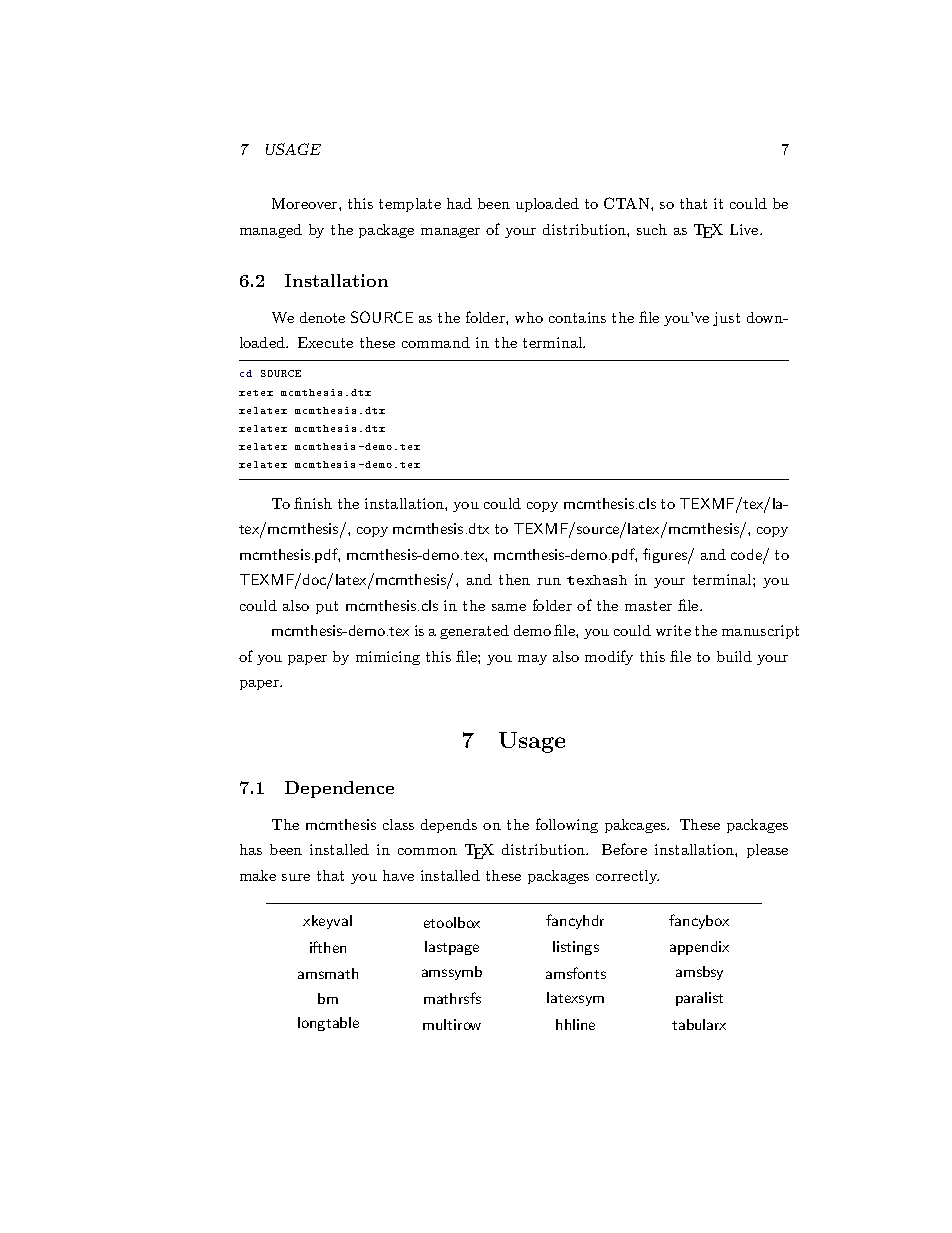 Image resolution: width=952 pixels, height=1233 pixels. I want to click on amsmath, so click(328, 973).
